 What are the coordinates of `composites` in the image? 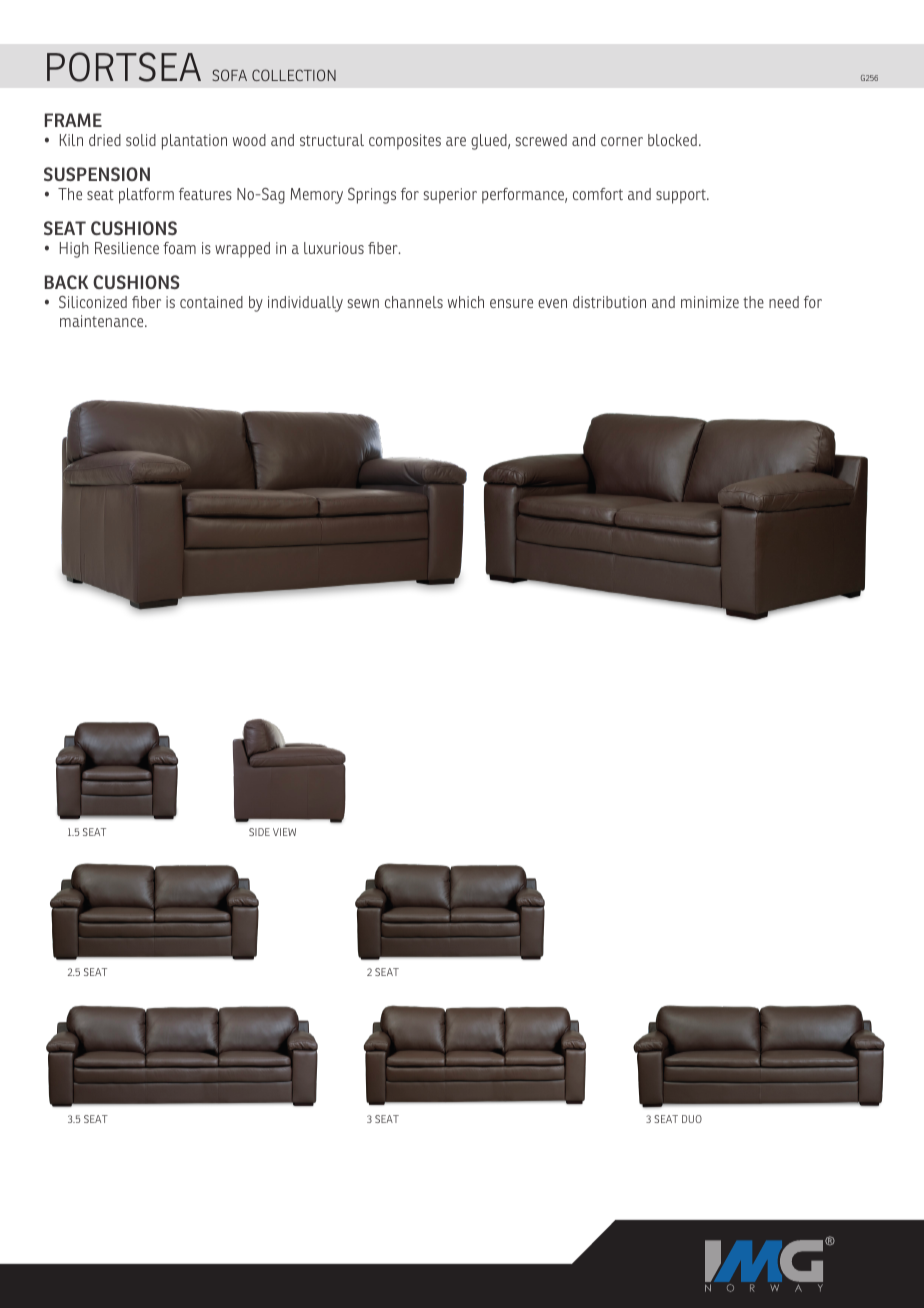 It's located at (405, 142).
